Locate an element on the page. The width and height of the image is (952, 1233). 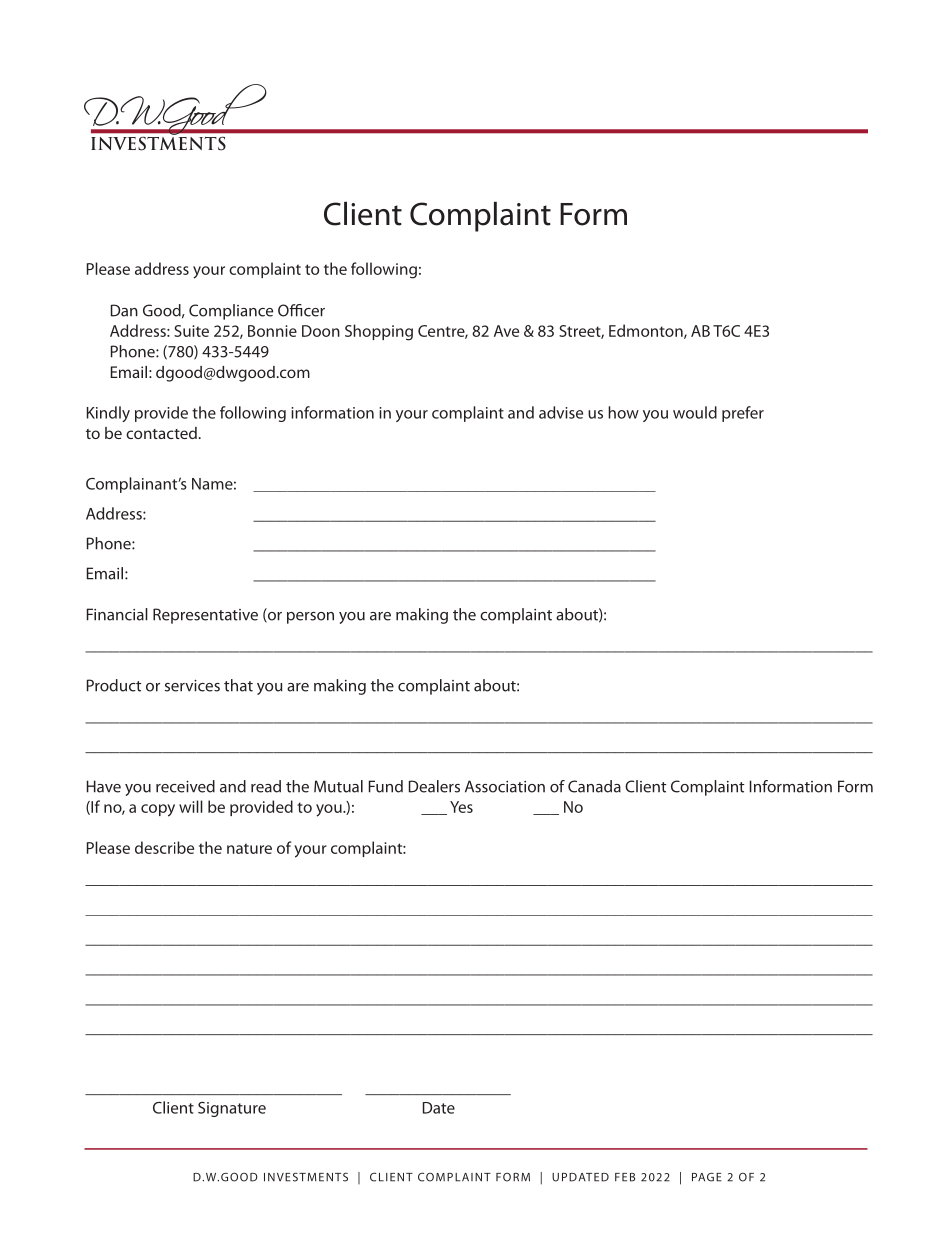
would is located at coordinates (695, 412).
